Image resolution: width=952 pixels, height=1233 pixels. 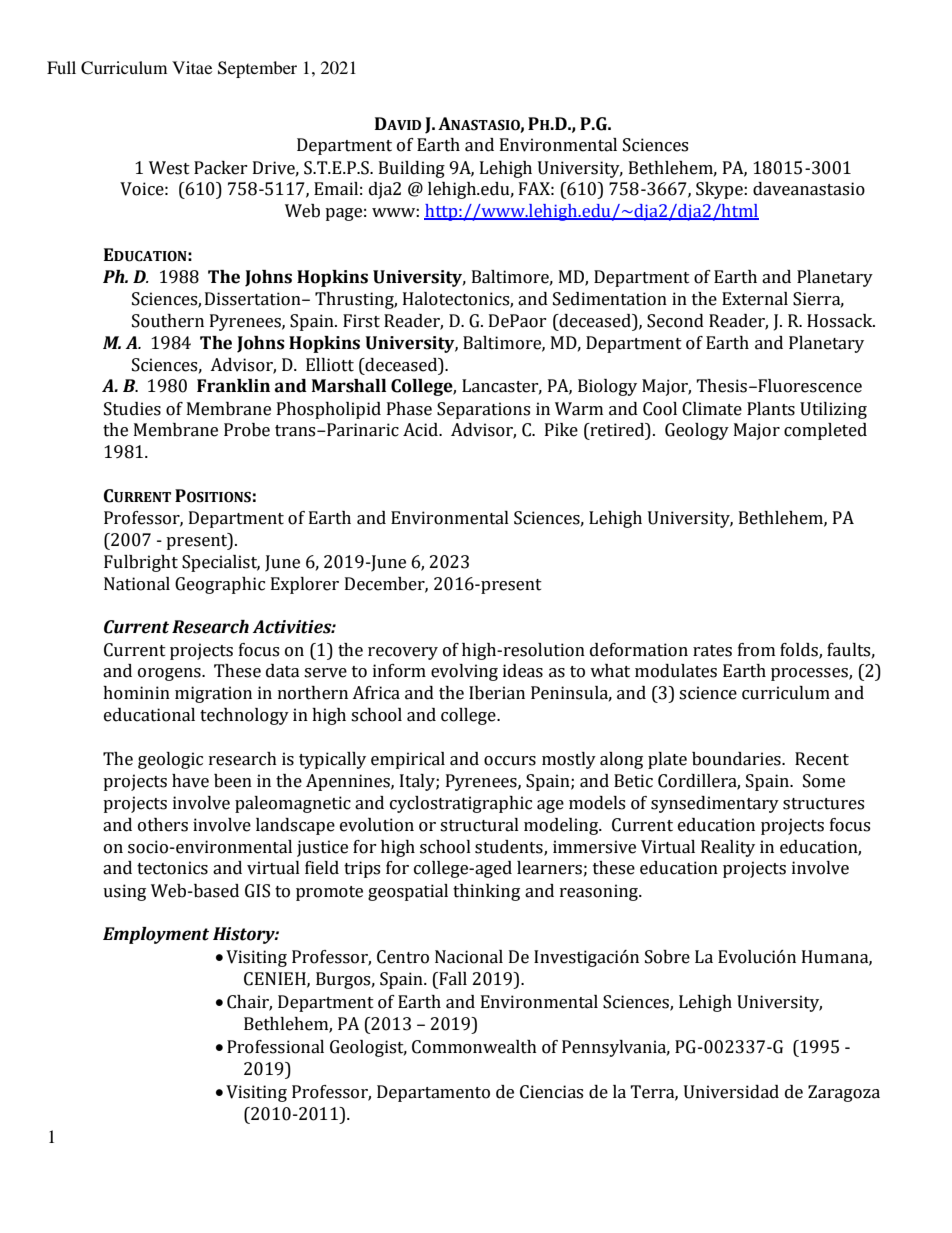 I want to click on External, so click(x=755, y=299).
